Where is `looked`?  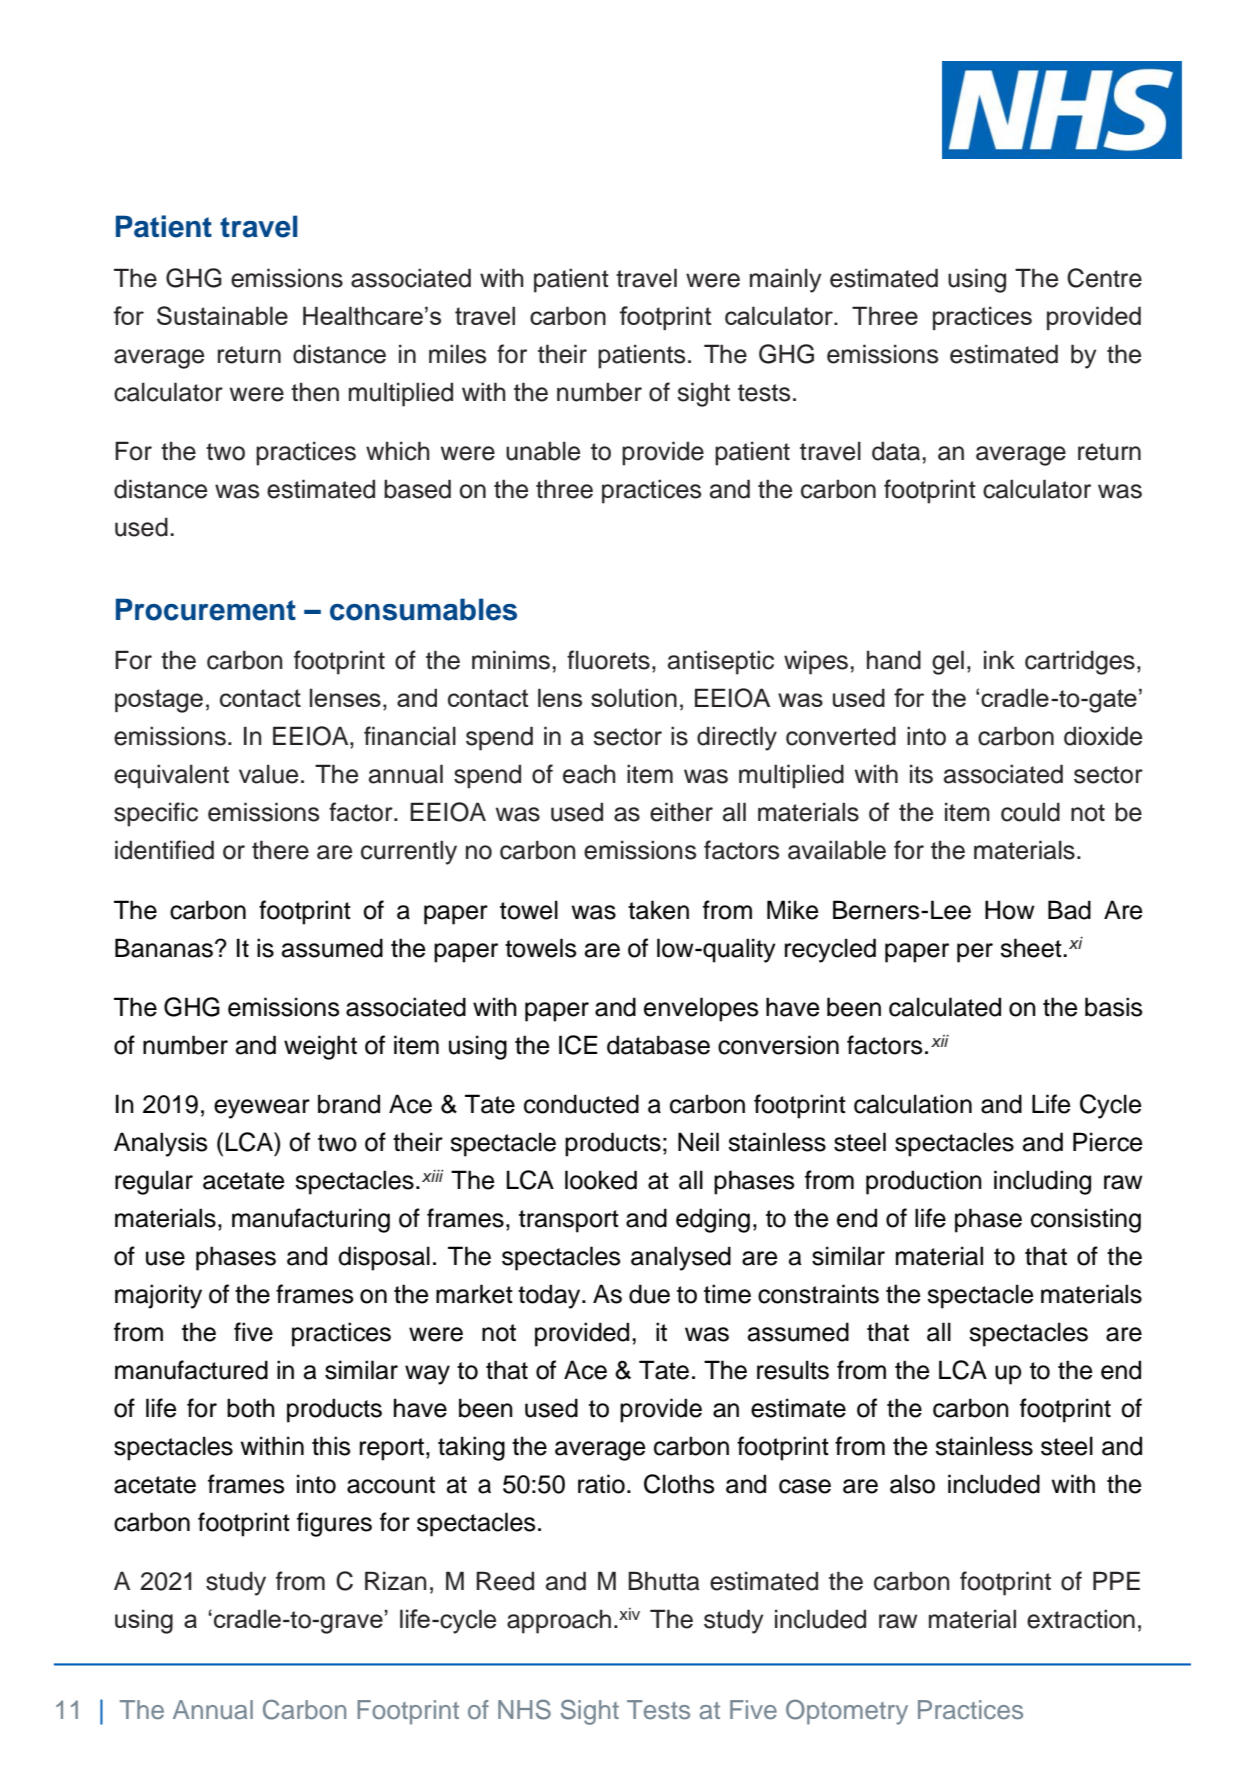 looked is located at coordinates (601, 1180).
